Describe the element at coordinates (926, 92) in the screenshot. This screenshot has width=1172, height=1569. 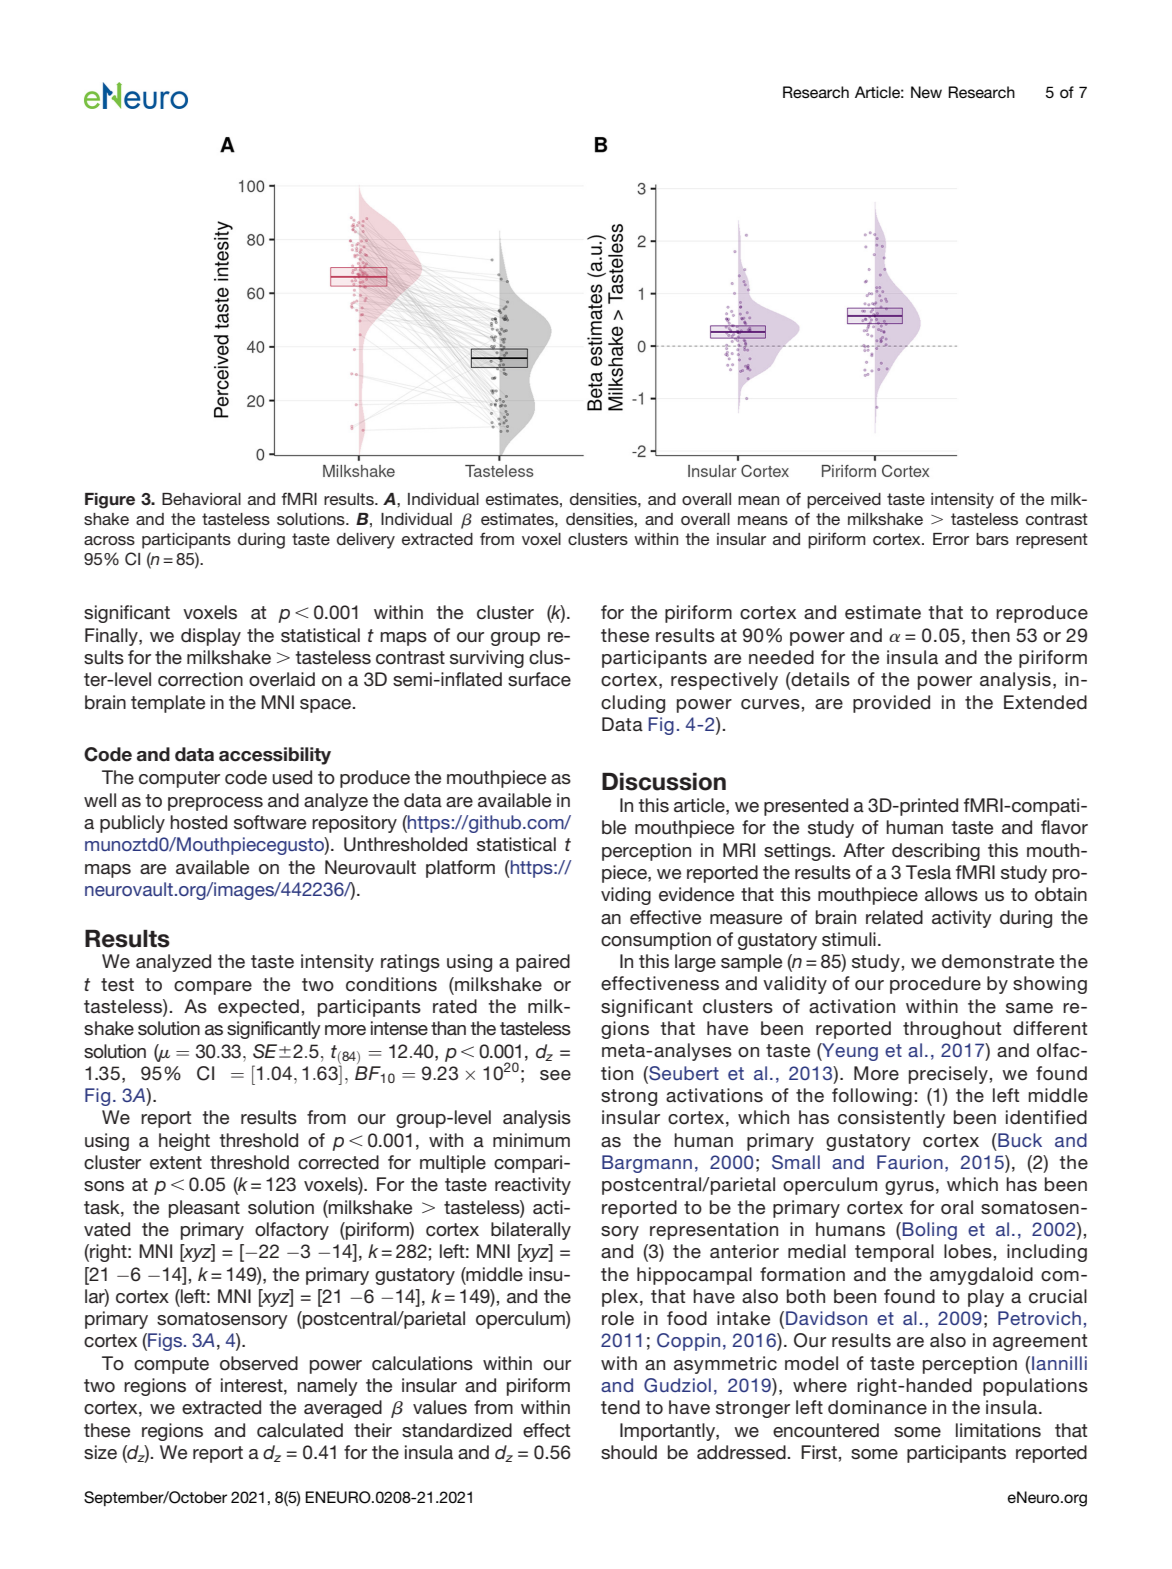
I see `New` at that location.
